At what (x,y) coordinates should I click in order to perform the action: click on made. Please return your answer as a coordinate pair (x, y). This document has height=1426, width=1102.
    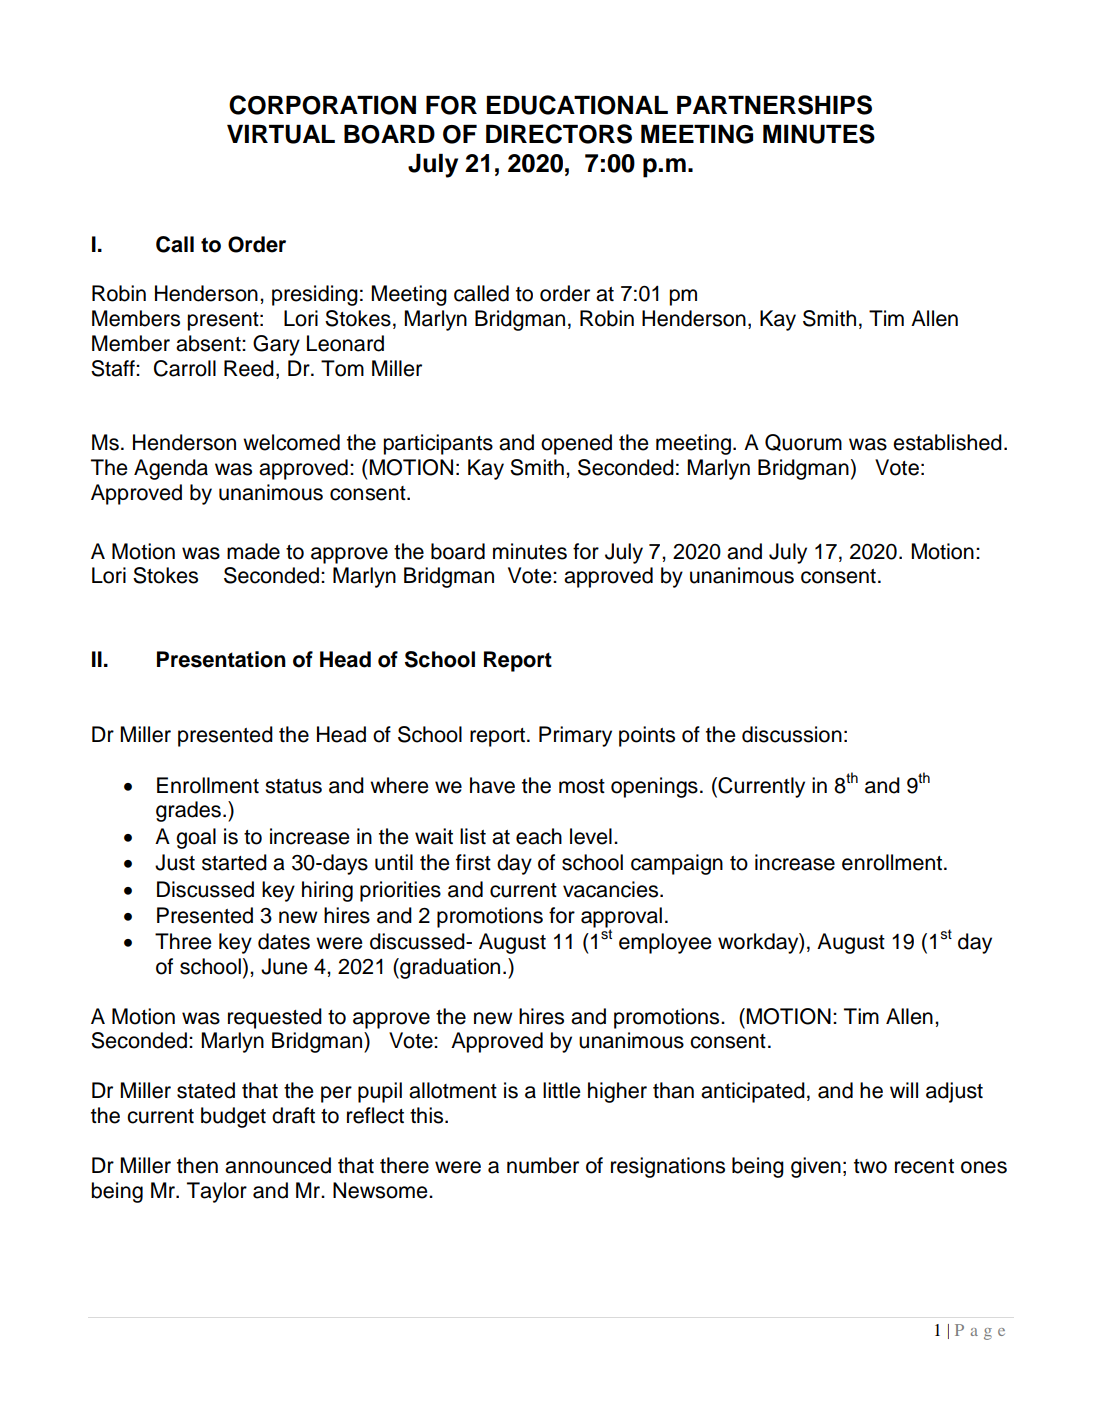
    Looking at the image, I should click on (253, 551).
